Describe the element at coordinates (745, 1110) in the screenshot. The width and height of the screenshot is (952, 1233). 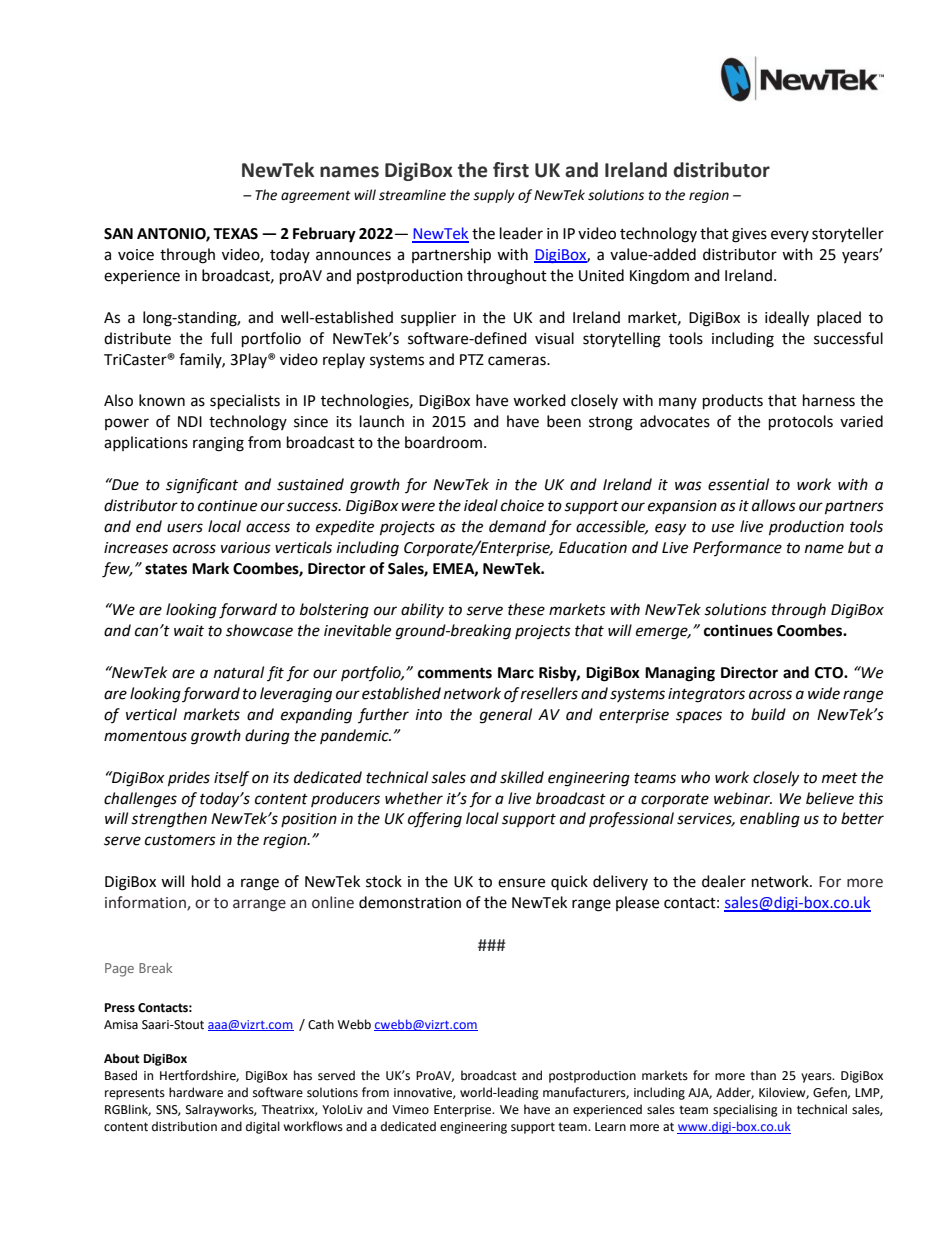
I see `specialising` at that location.
